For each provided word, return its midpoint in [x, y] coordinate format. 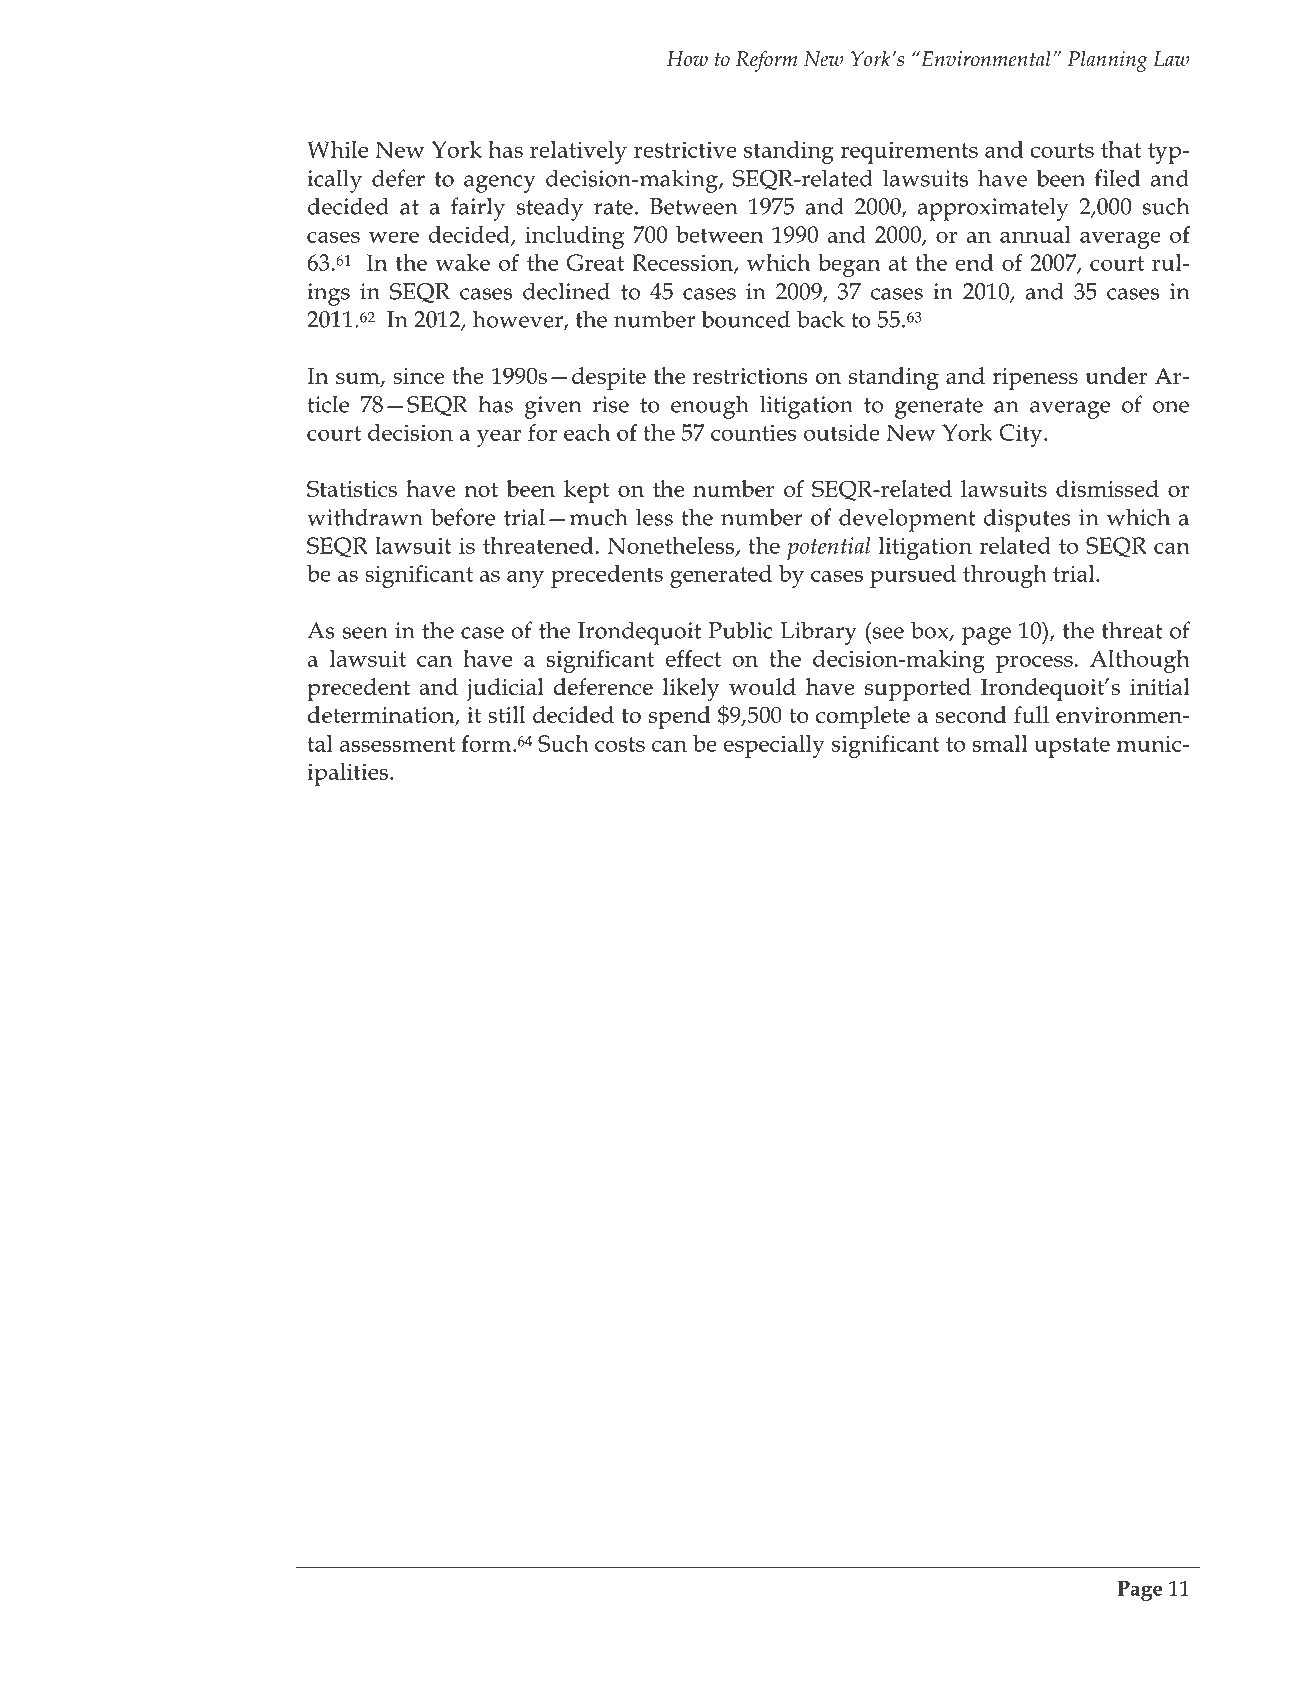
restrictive [685, 149]
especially [774, 746]
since [418, 376]
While [337, 149]
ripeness [1035, 379]
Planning [1108, 61]
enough [710, 407]
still [506, 714]
